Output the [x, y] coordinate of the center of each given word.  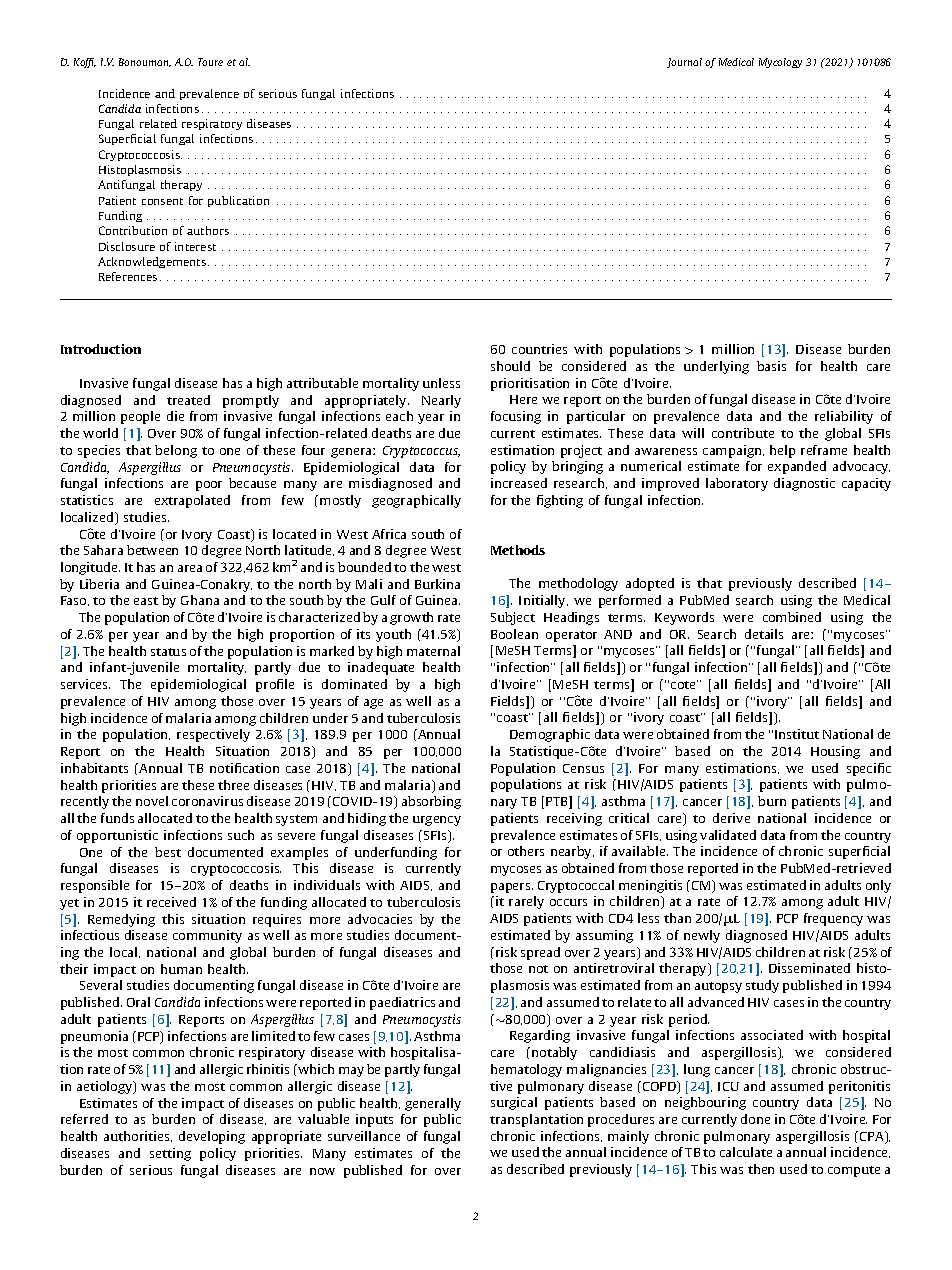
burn [772, 801]
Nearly [441, 401]
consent [162, 201]
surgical [514, 1103]
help [782, 451]
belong [176, 451]
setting [170, 1154]
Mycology [780, 63]
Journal [684, 63]
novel [152, 801]
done [755, 1119]
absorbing [431, 802]
